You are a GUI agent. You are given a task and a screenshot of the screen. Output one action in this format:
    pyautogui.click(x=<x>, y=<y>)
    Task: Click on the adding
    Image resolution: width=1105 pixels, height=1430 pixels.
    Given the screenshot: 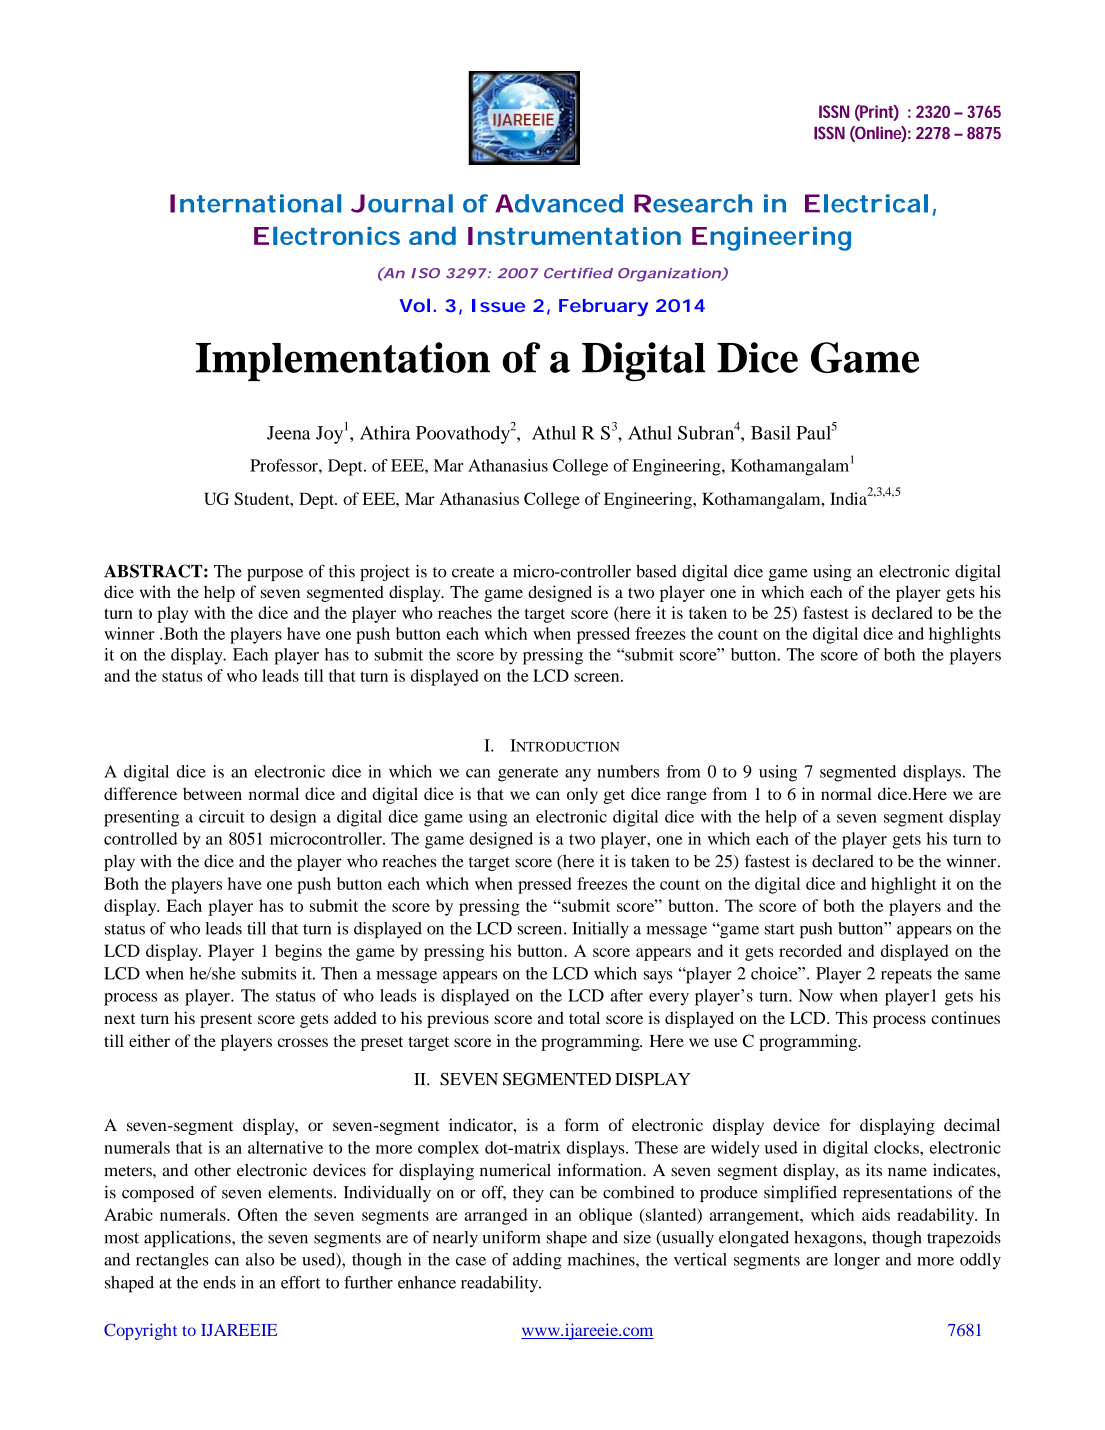 What is the action you would take?
    pyautogui.click(x=537, y=1261)
